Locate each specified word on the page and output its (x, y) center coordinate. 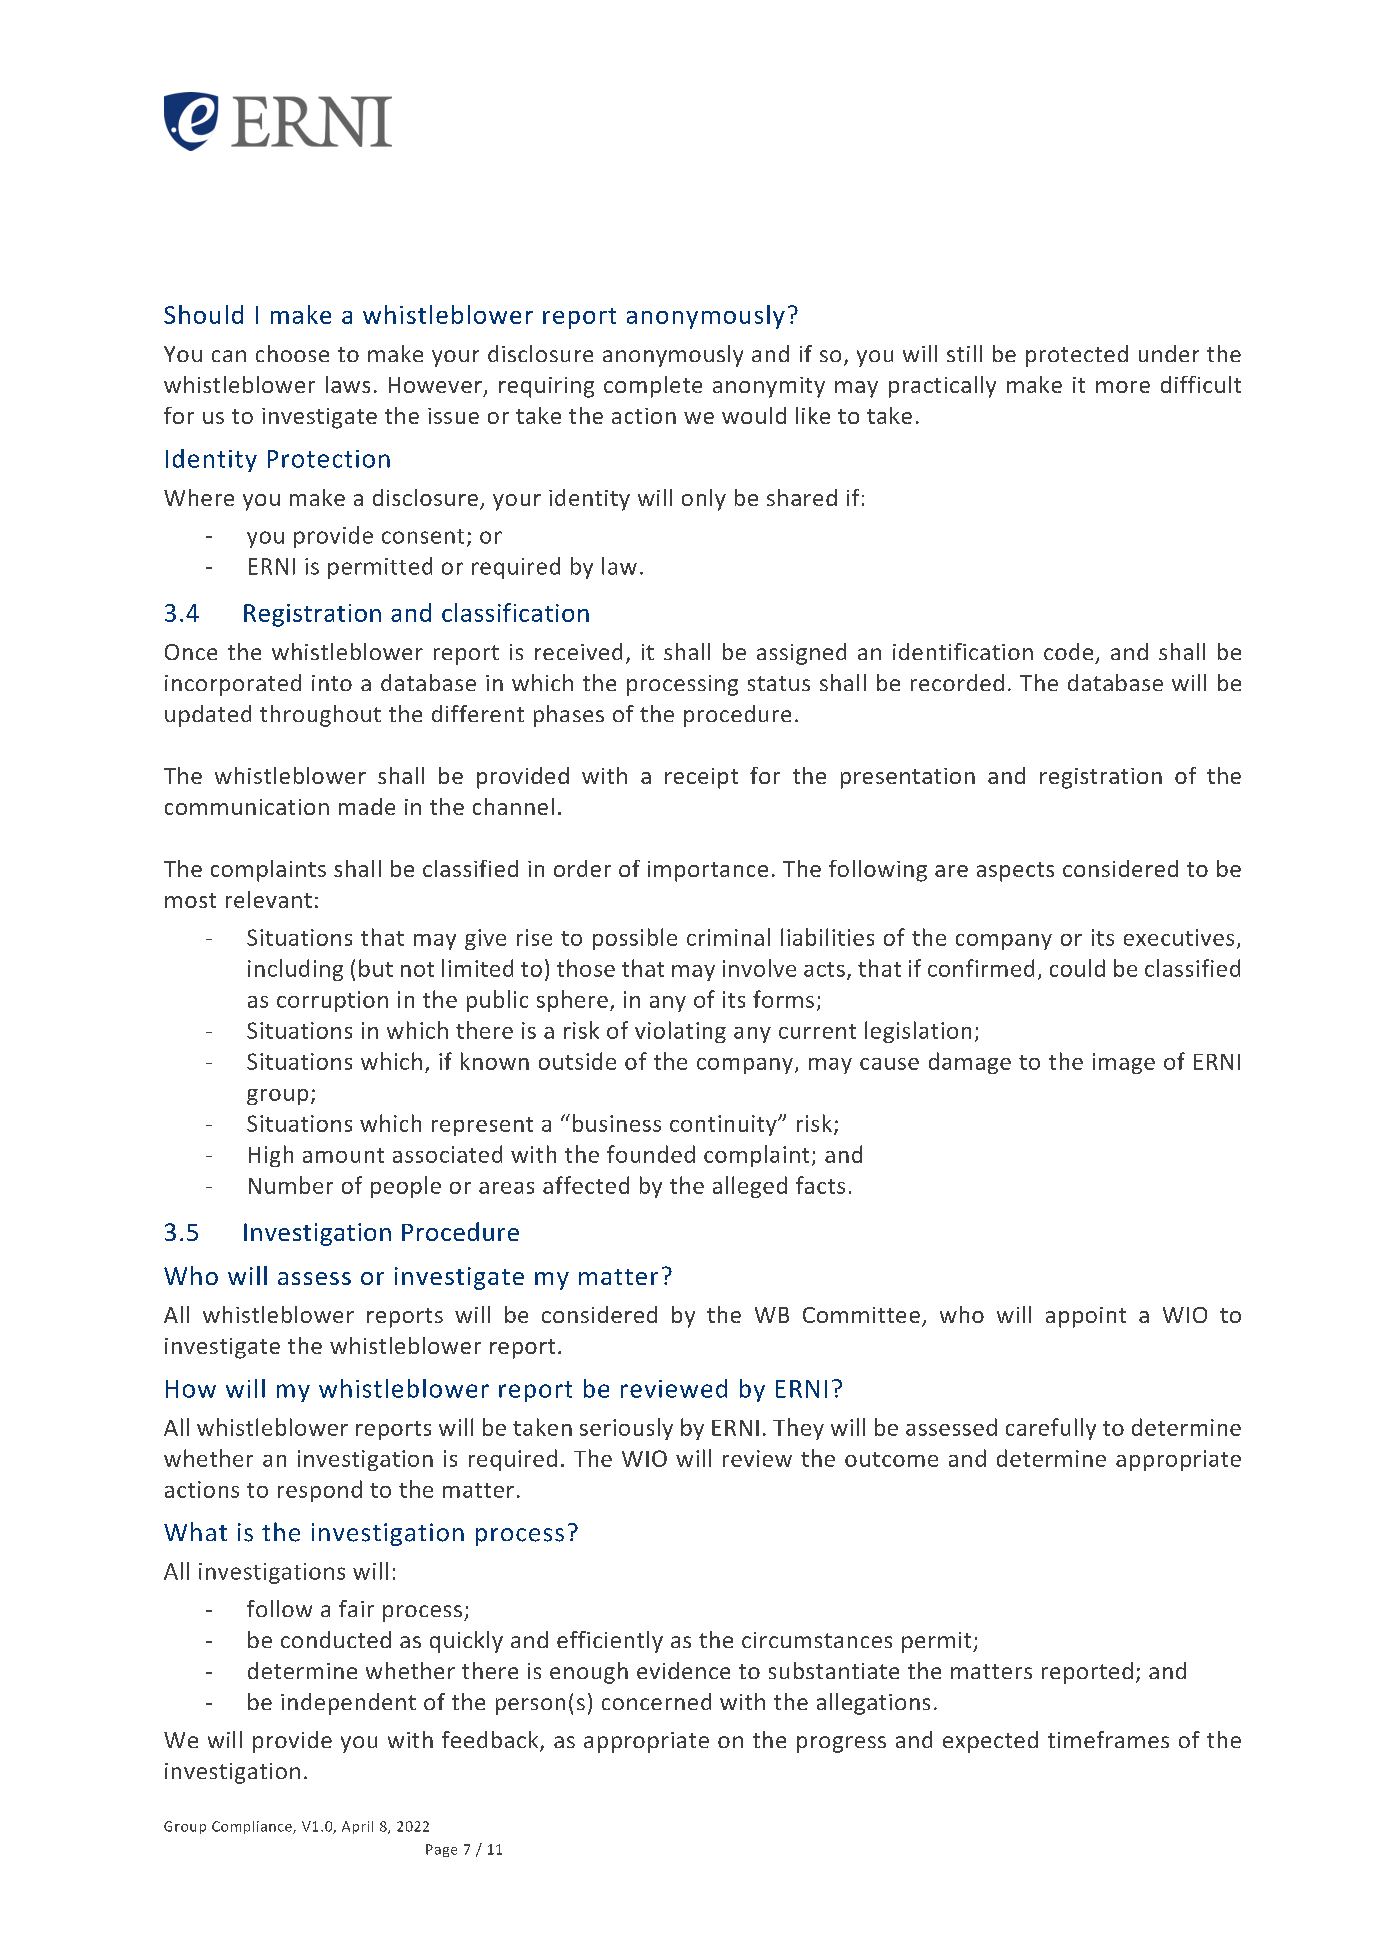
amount (343, 1155)
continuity (724, 1125)
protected (1077, 356)
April (357, 1827)
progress (841, 1744)
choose (292, 353)
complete (653, 387)
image (1124, 1063)
